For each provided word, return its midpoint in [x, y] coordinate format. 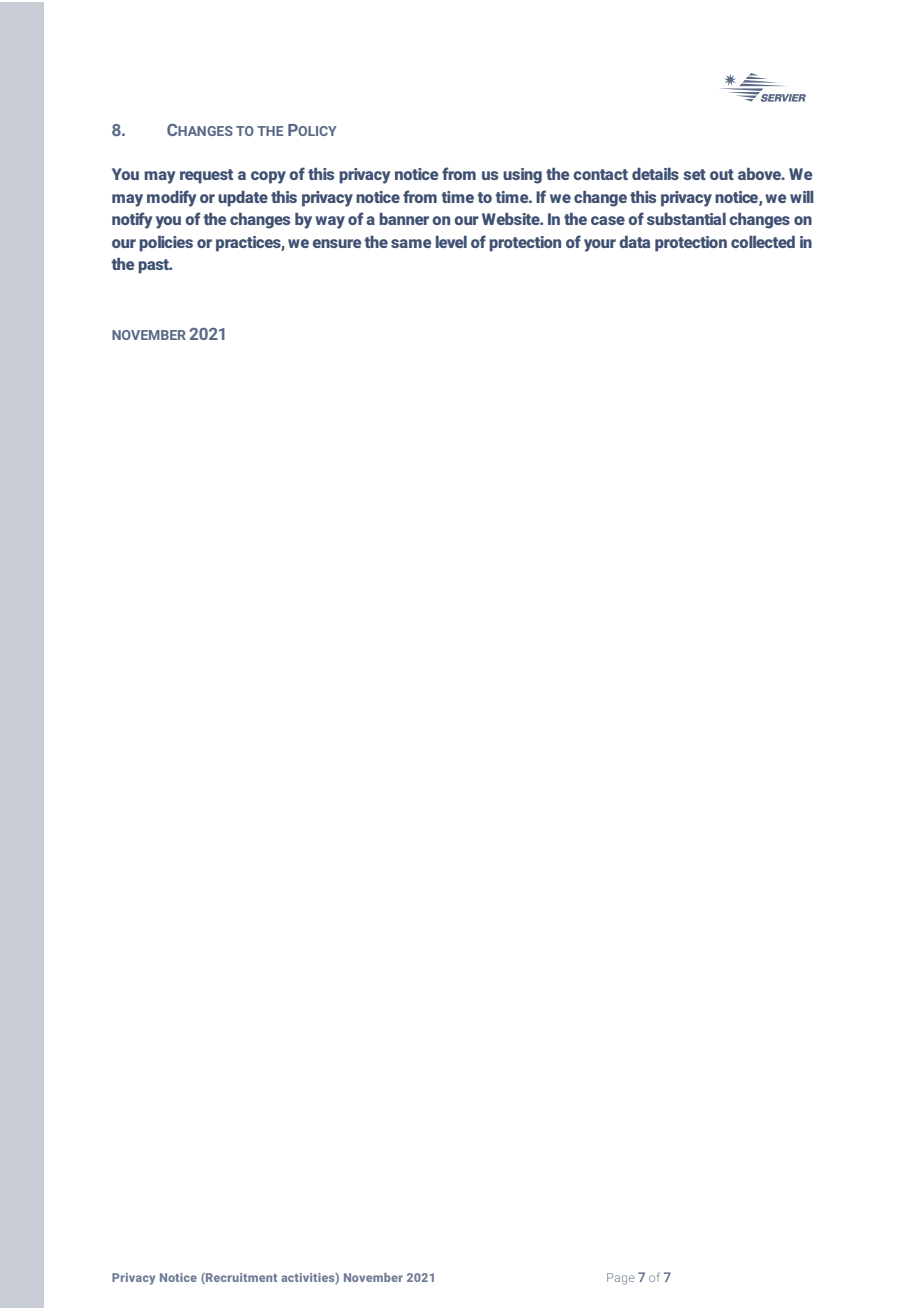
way [330, 222]
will [802, 197]
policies [166, 244]
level [451, 242]
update [243, 199]
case [608, 220]
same [411, 243]
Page [620, 1279]
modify [171, 198]
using [522, 176]
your [600, 245]
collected [763, 242]
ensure [337, 243]
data [634, 242]
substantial [686, 219]
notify [132, 220]
